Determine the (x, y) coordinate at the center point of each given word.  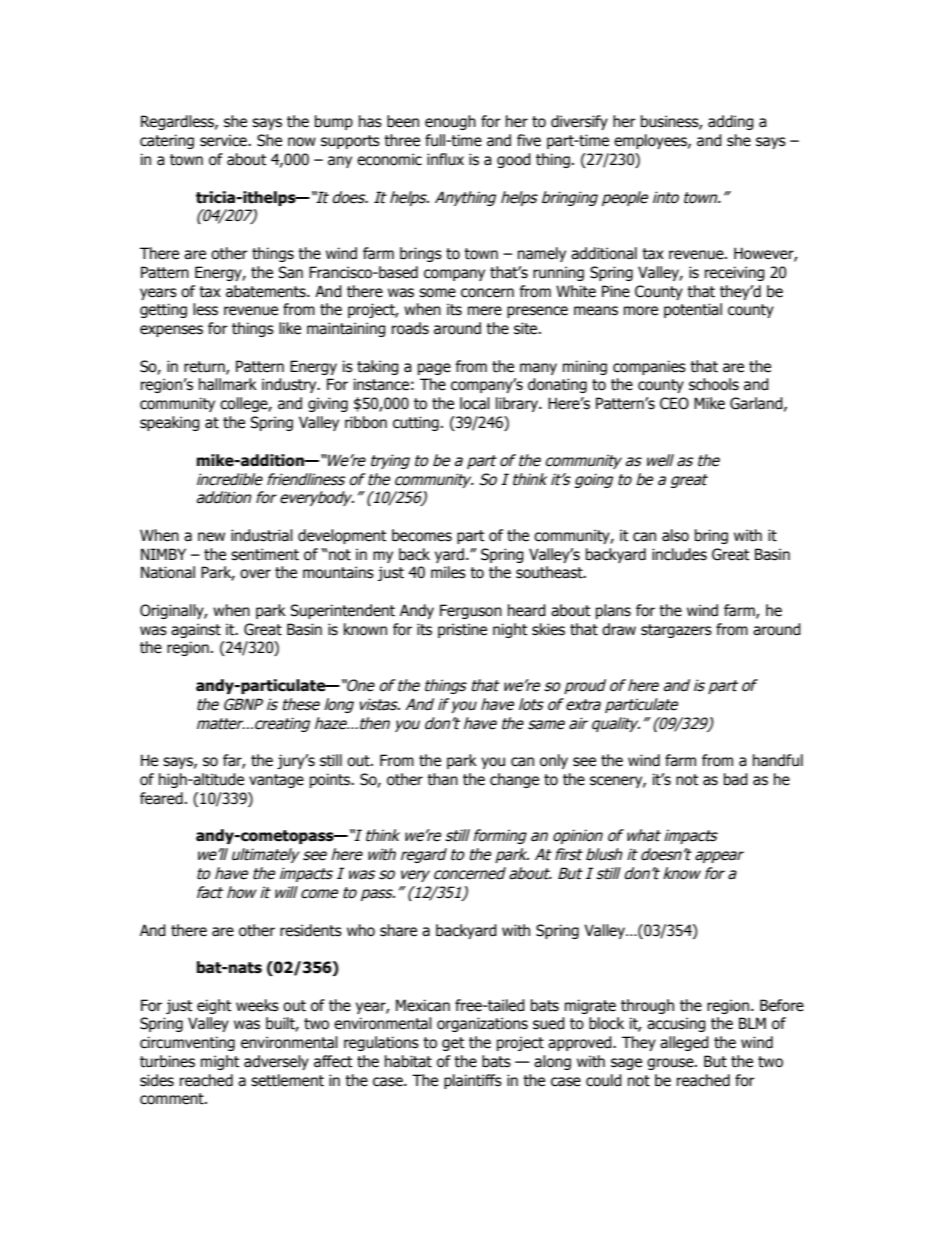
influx (445, 159)
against (196, 630)
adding (731, 122)
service (224, 140)
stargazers (676, 631)
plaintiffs (473, 1081)
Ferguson (471, 611)
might (220, 1062)
